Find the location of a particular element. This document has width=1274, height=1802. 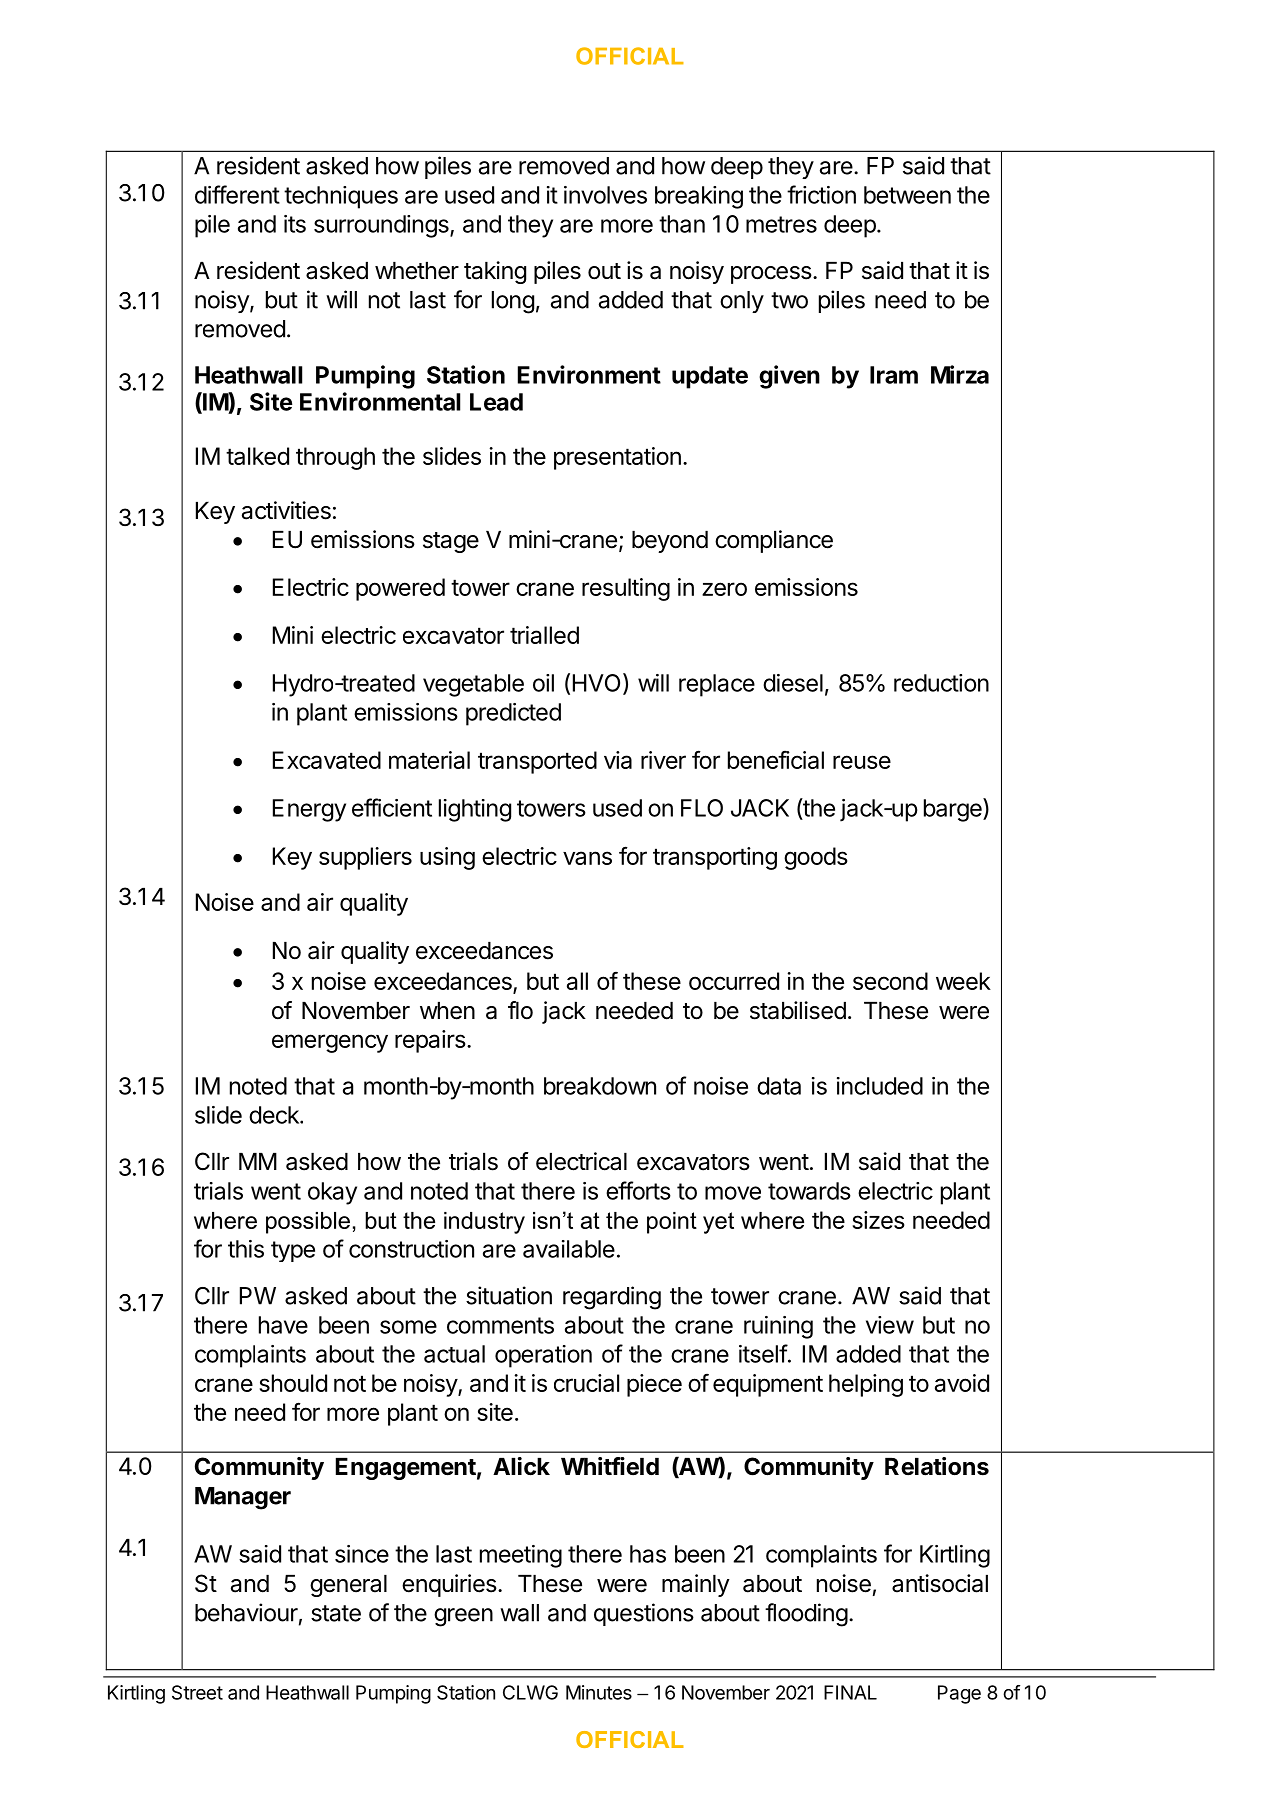

vans is located at coordinates (587, 858).
